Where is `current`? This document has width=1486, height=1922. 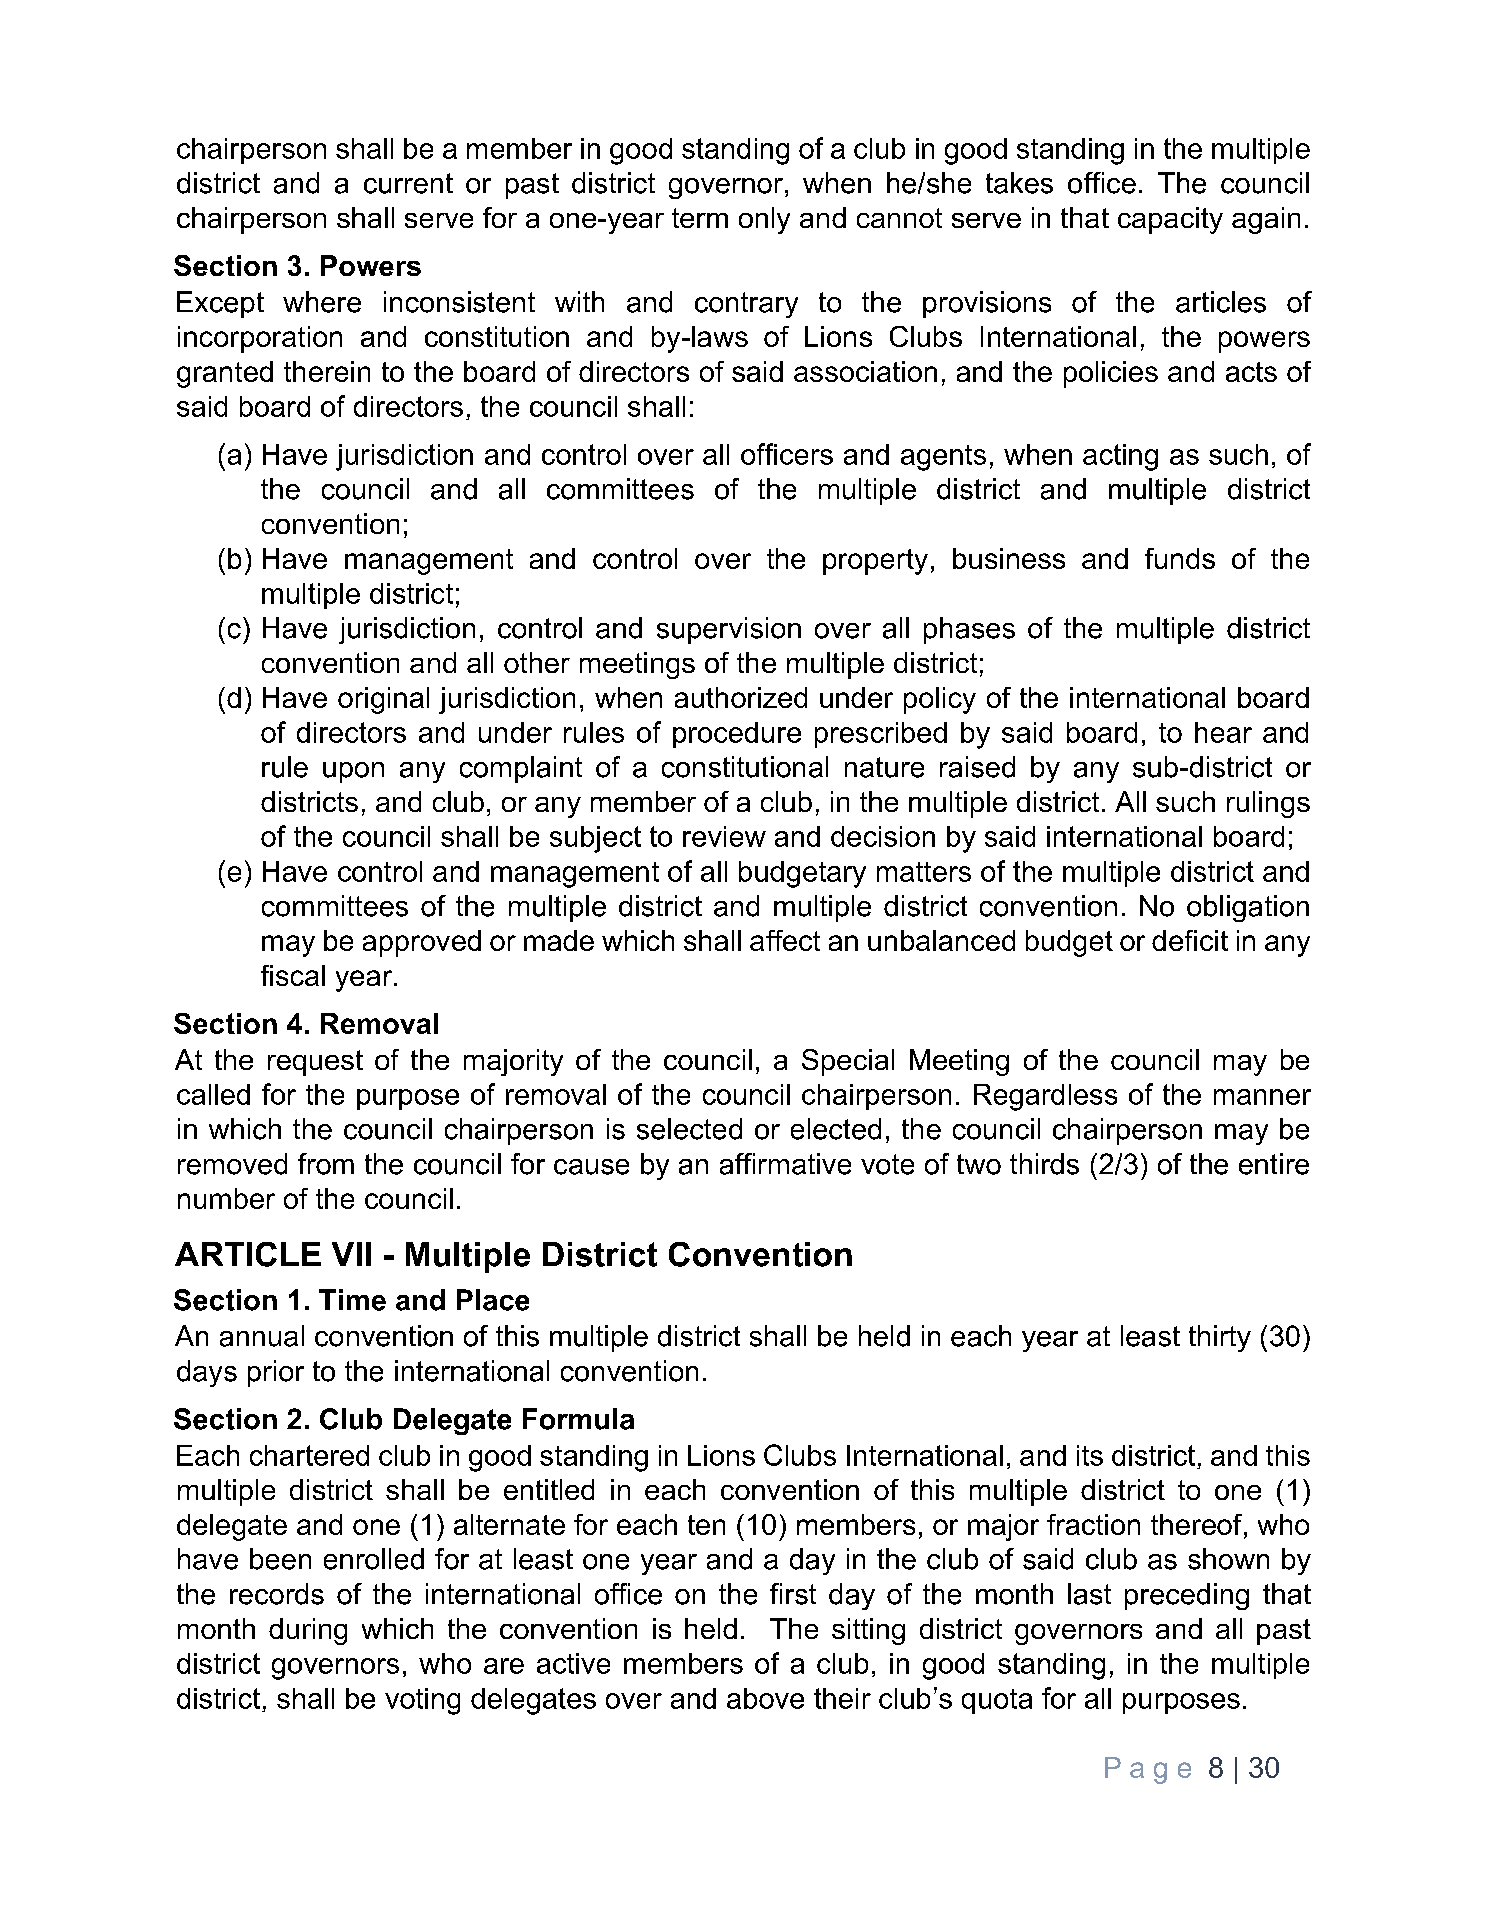
current is located at coordinates (408, 183).
